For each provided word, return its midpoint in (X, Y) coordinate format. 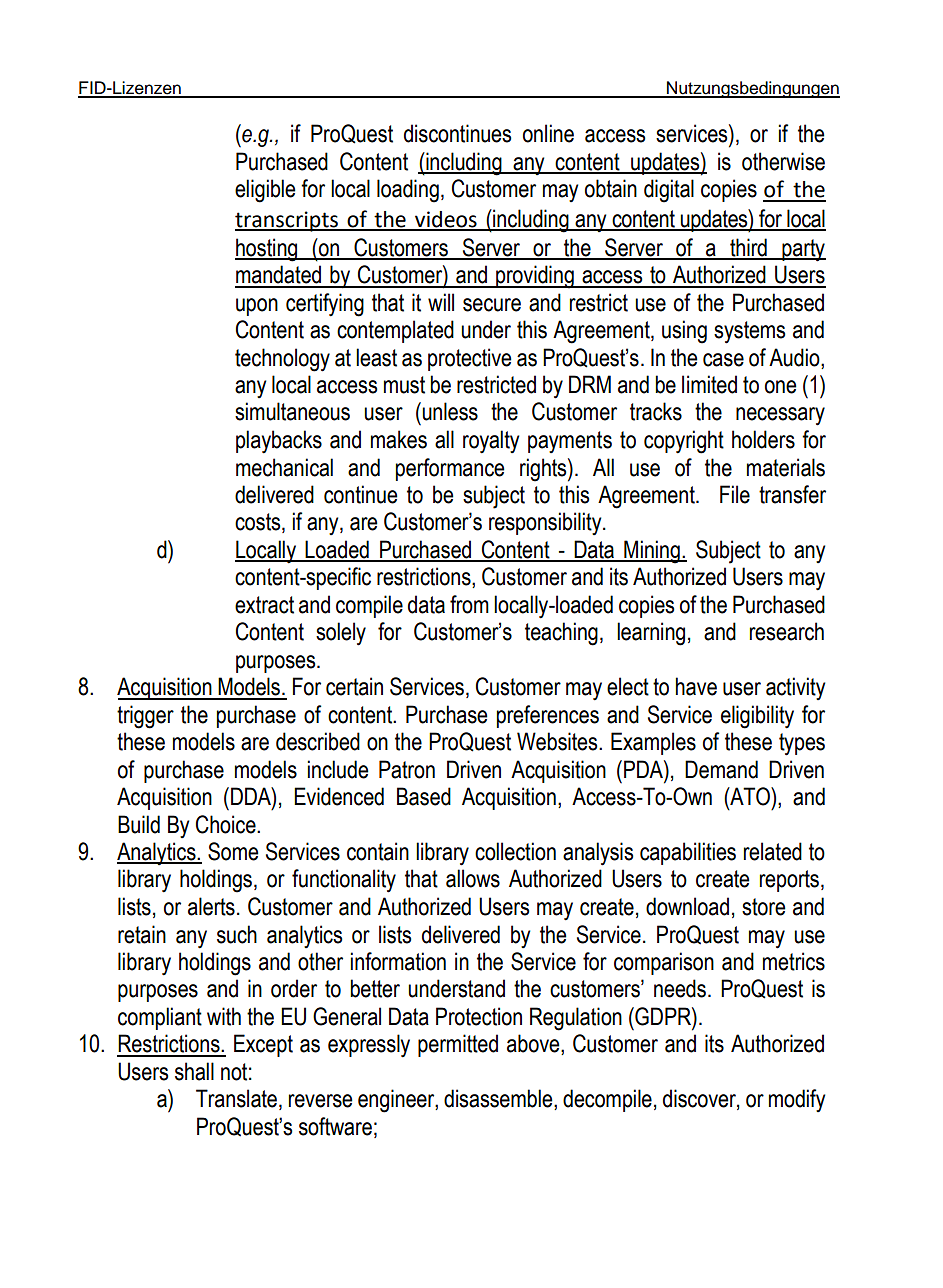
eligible (265, 191)
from (469, 604)
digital (669, 191)
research (787, 631)
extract (264, 605)
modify (797, 1100)
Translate (236, 1098)
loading (408, 191)
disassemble (499, 1099)
